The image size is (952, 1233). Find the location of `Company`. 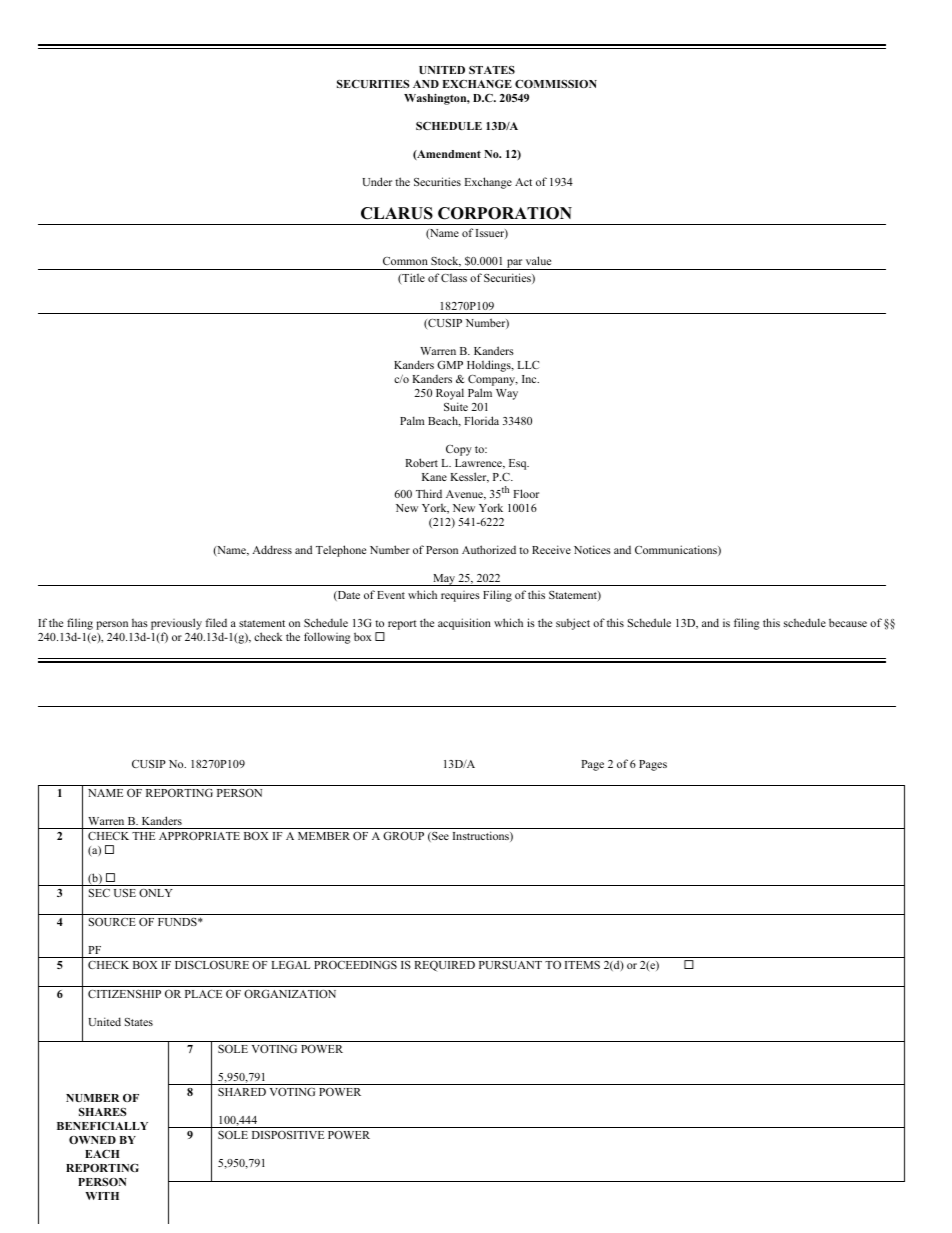

Company is located at coordinates (493, 382).
